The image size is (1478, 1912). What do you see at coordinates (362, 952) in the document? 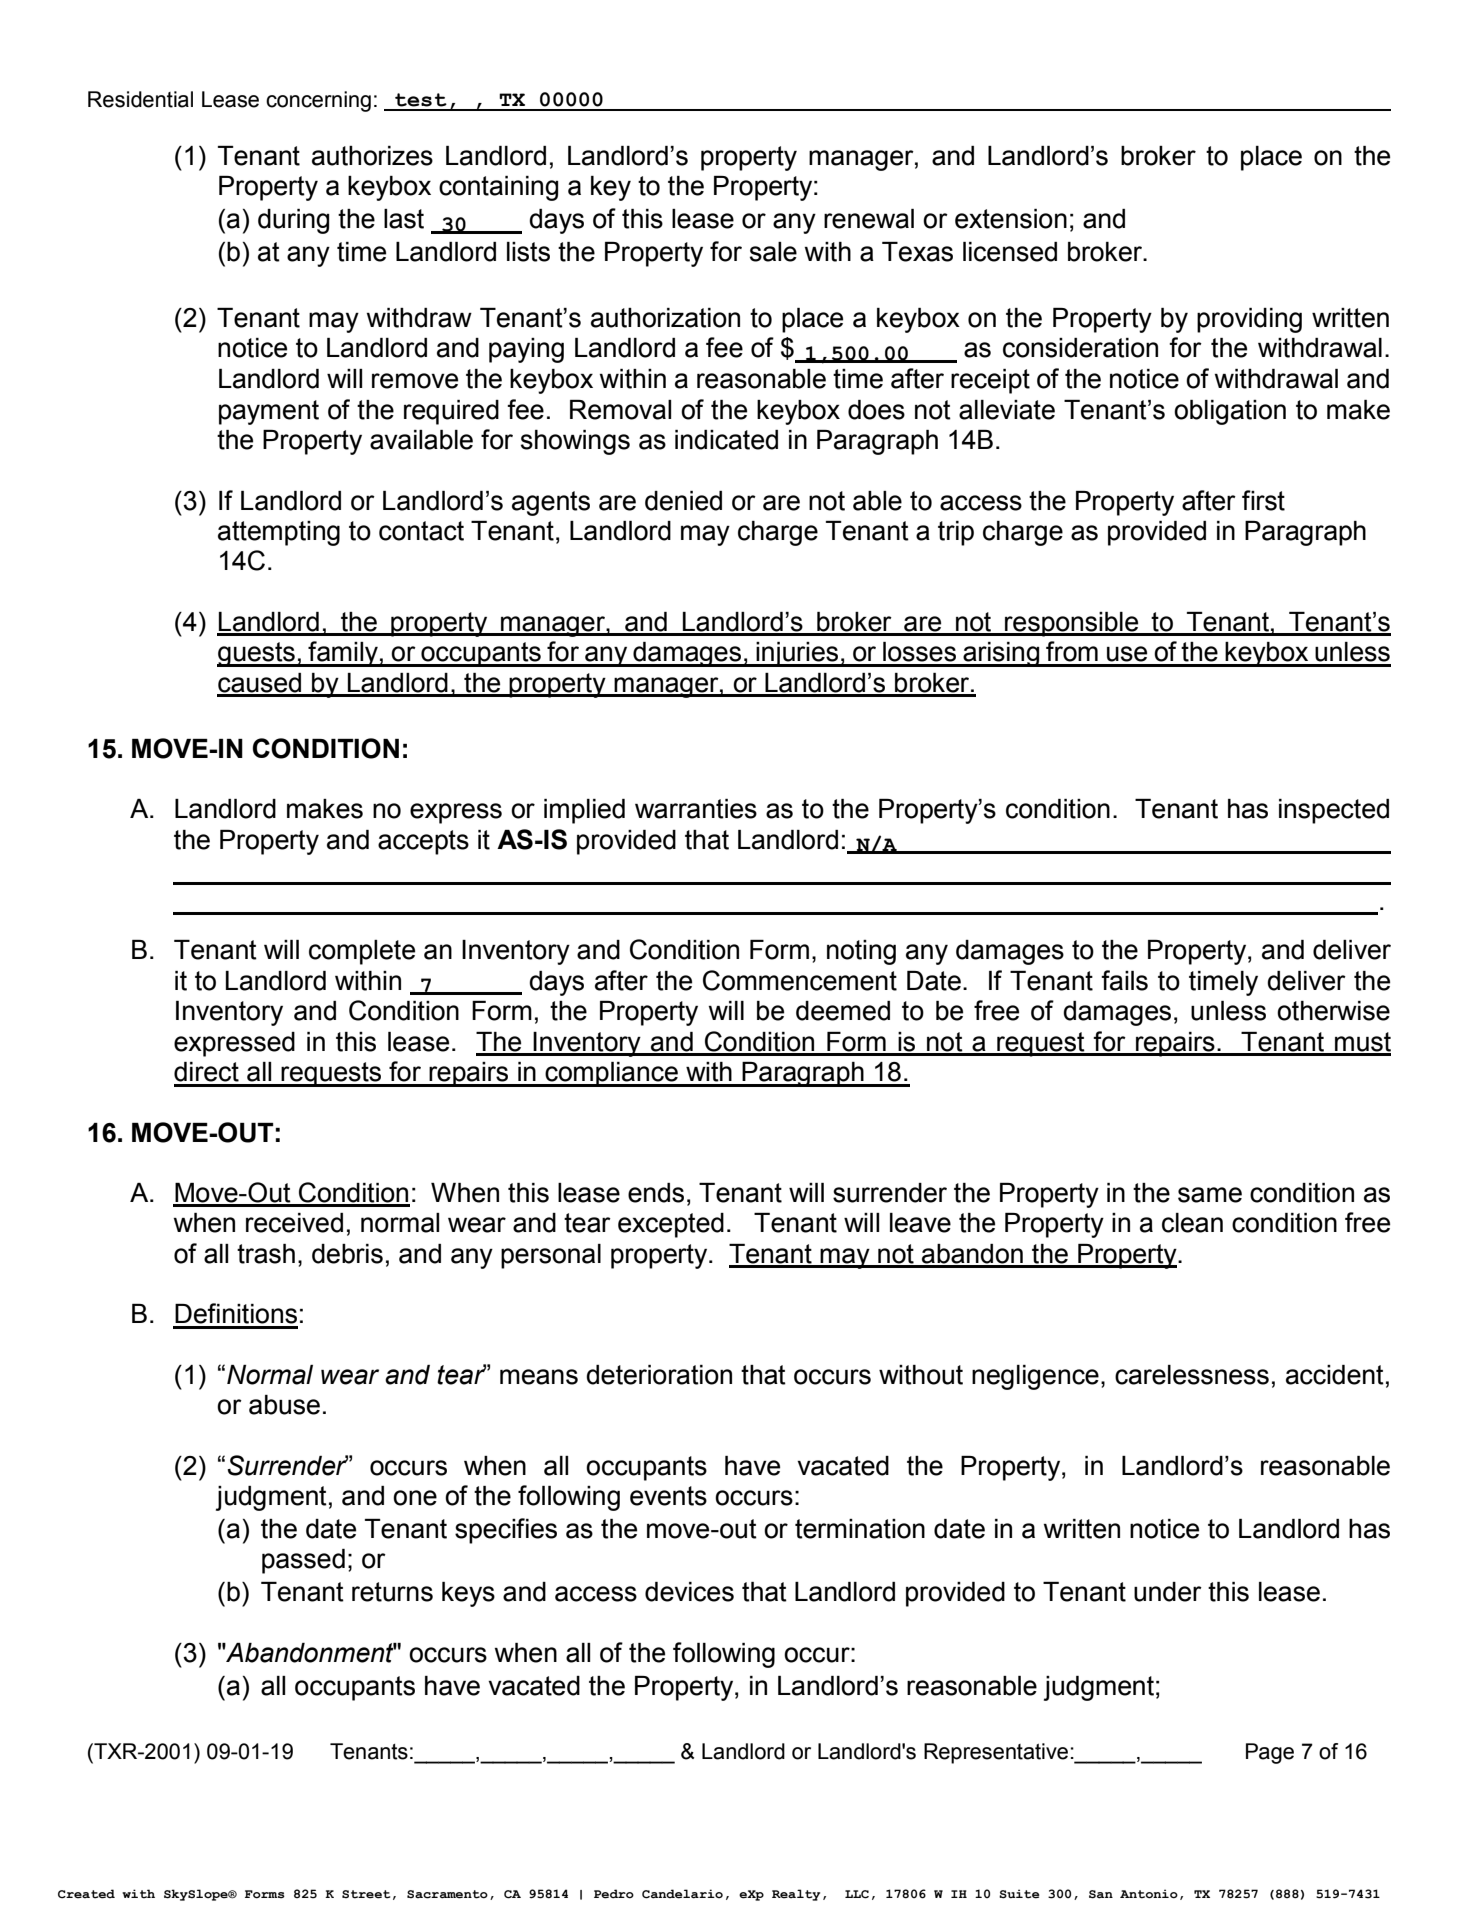
I see `complete` at bounding box center [362, 952].
